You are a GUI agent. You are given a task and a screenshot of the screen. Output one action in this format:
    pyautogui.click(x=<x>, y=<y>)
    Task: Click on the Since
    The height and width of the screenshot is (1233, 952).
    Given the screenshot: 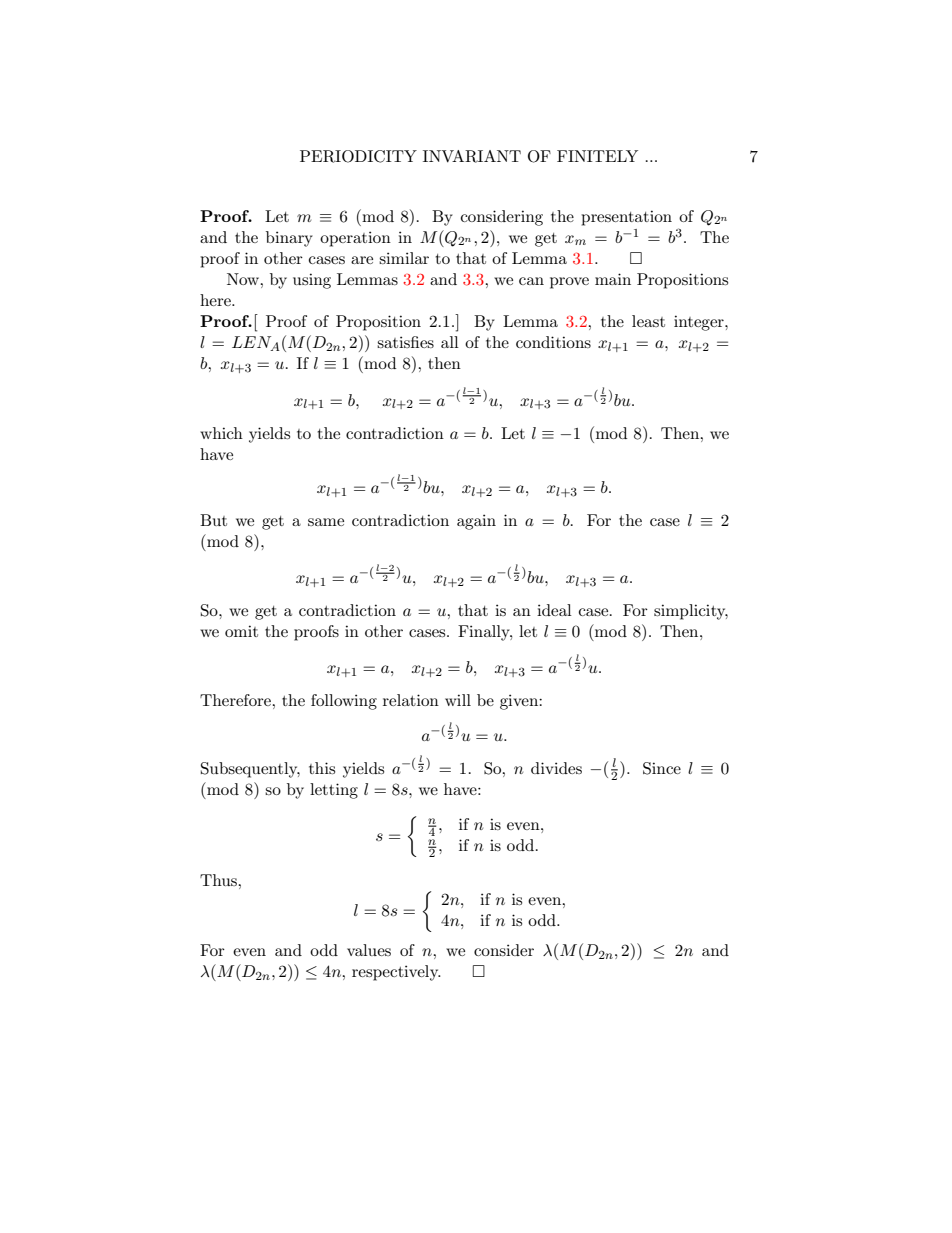 What is the action you would take?
    pyautogui.click(x=662, y=768)
